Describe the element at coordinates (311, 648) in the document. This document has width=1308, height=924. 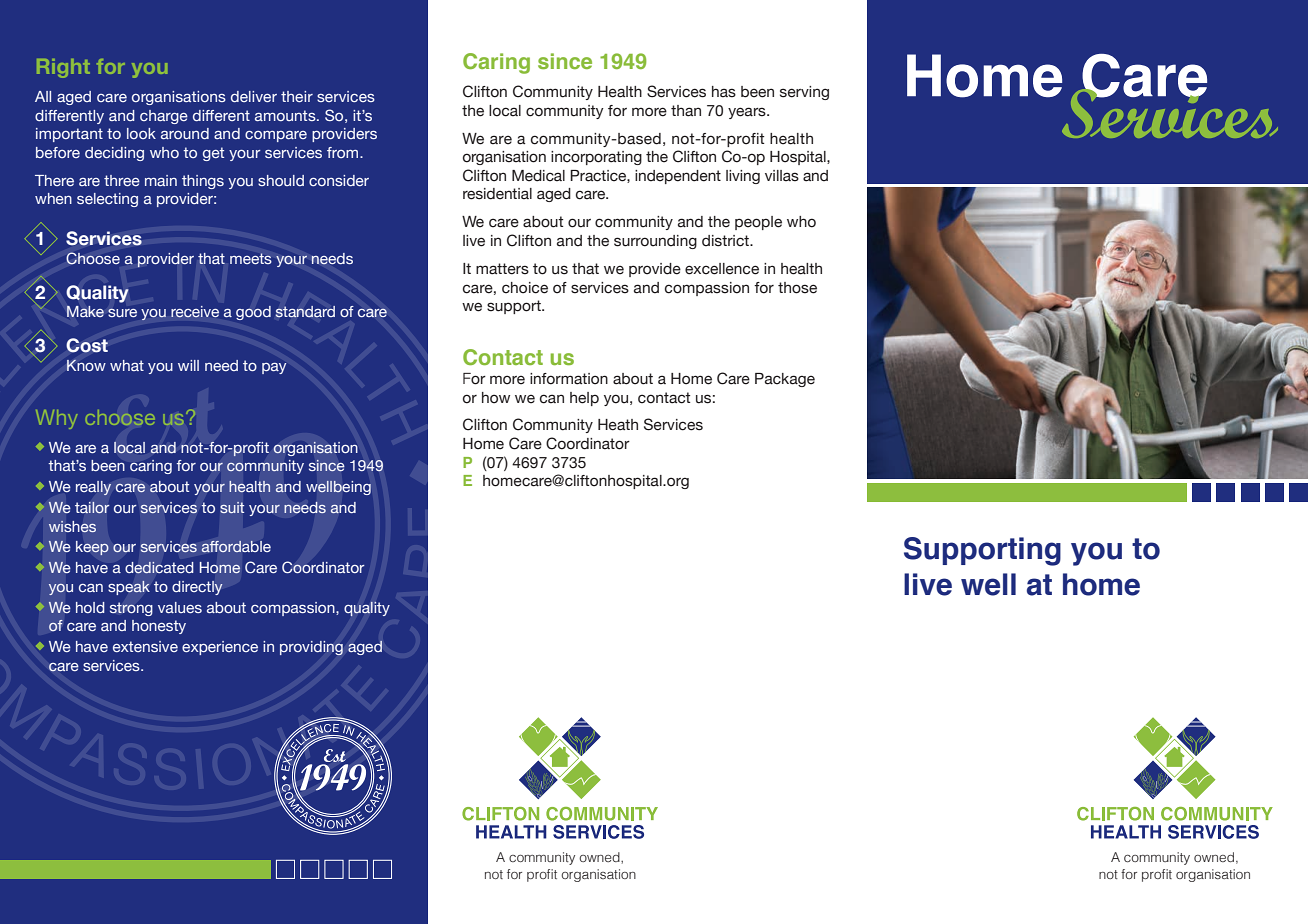
I see `providing` at that location.
